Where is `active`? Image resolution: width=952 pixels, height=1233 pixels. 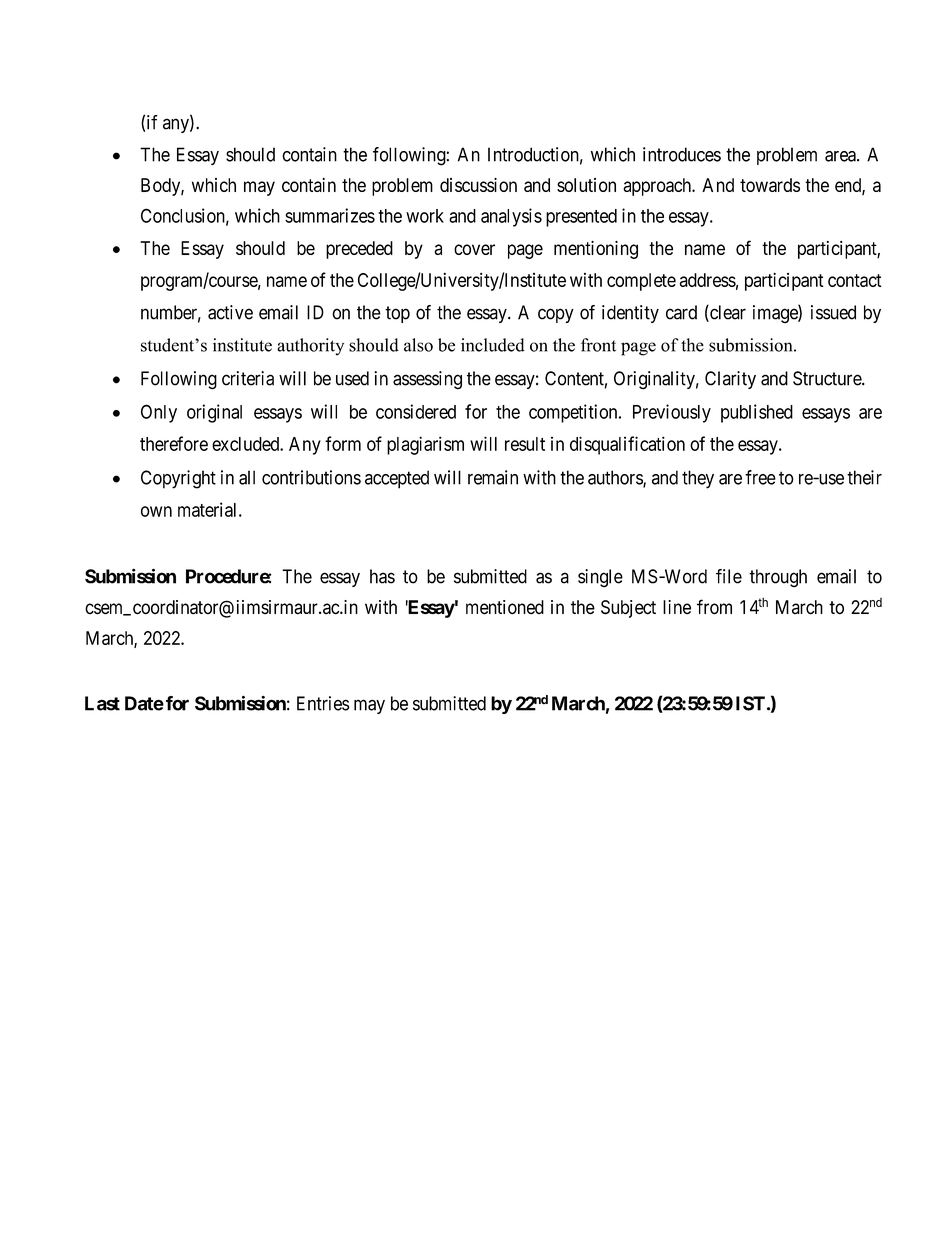
active is located at coordinates (230, 312).
